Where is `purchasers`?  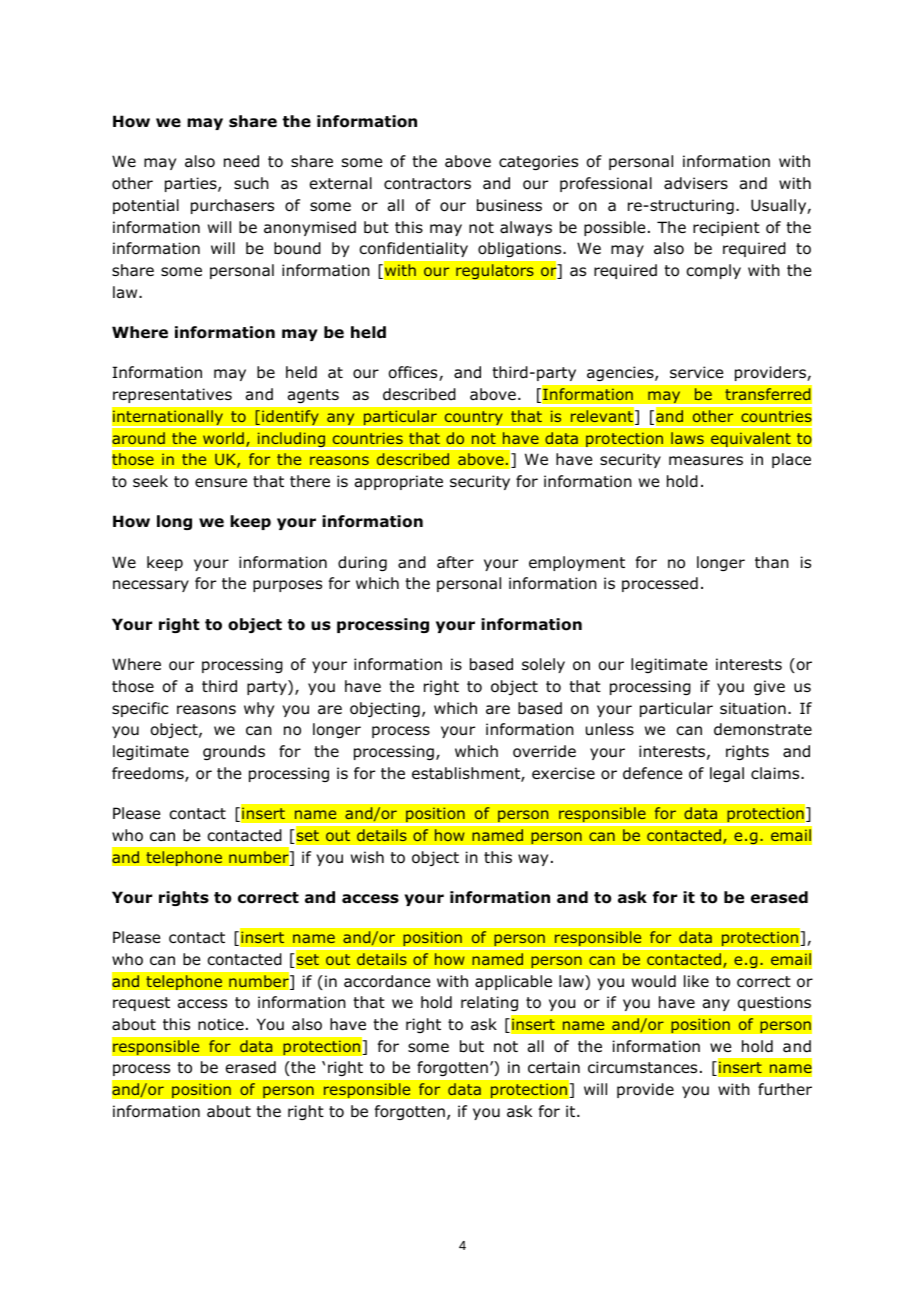 purchasers is located at coordinates (232, 206).
